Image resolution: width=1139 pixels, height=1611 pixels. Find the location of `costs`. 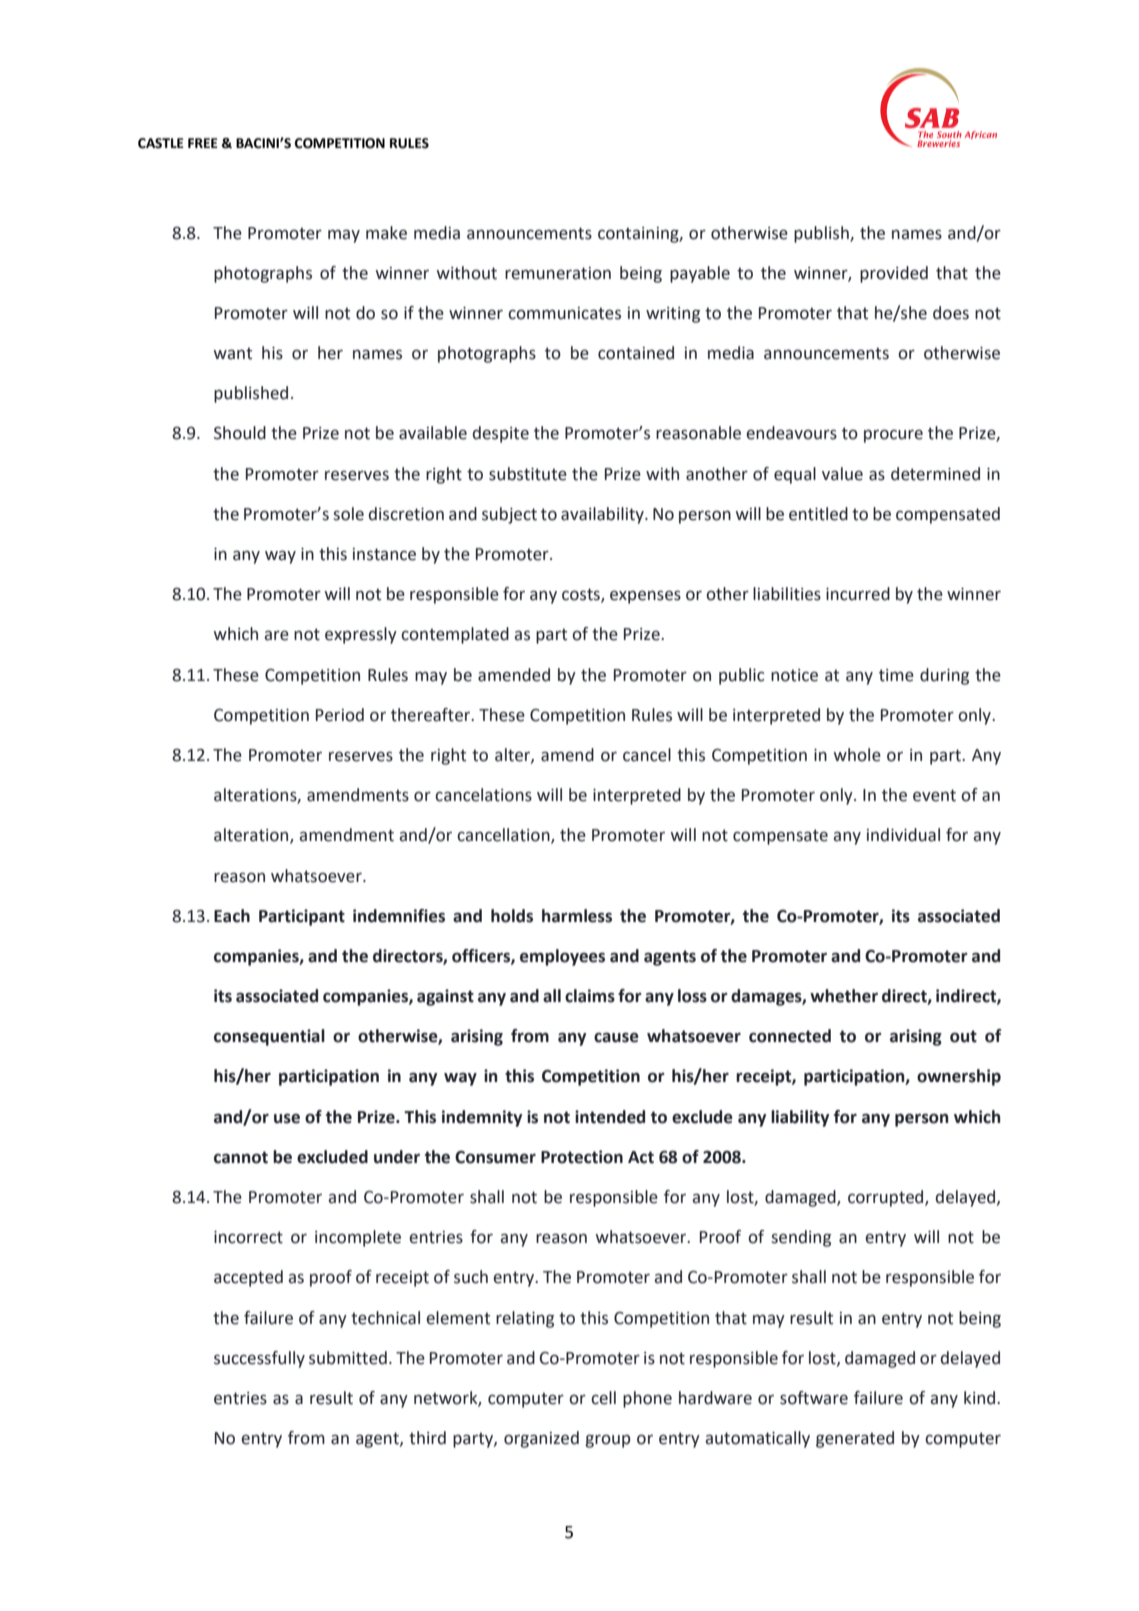

costs is located at coordinates (582, 595).
